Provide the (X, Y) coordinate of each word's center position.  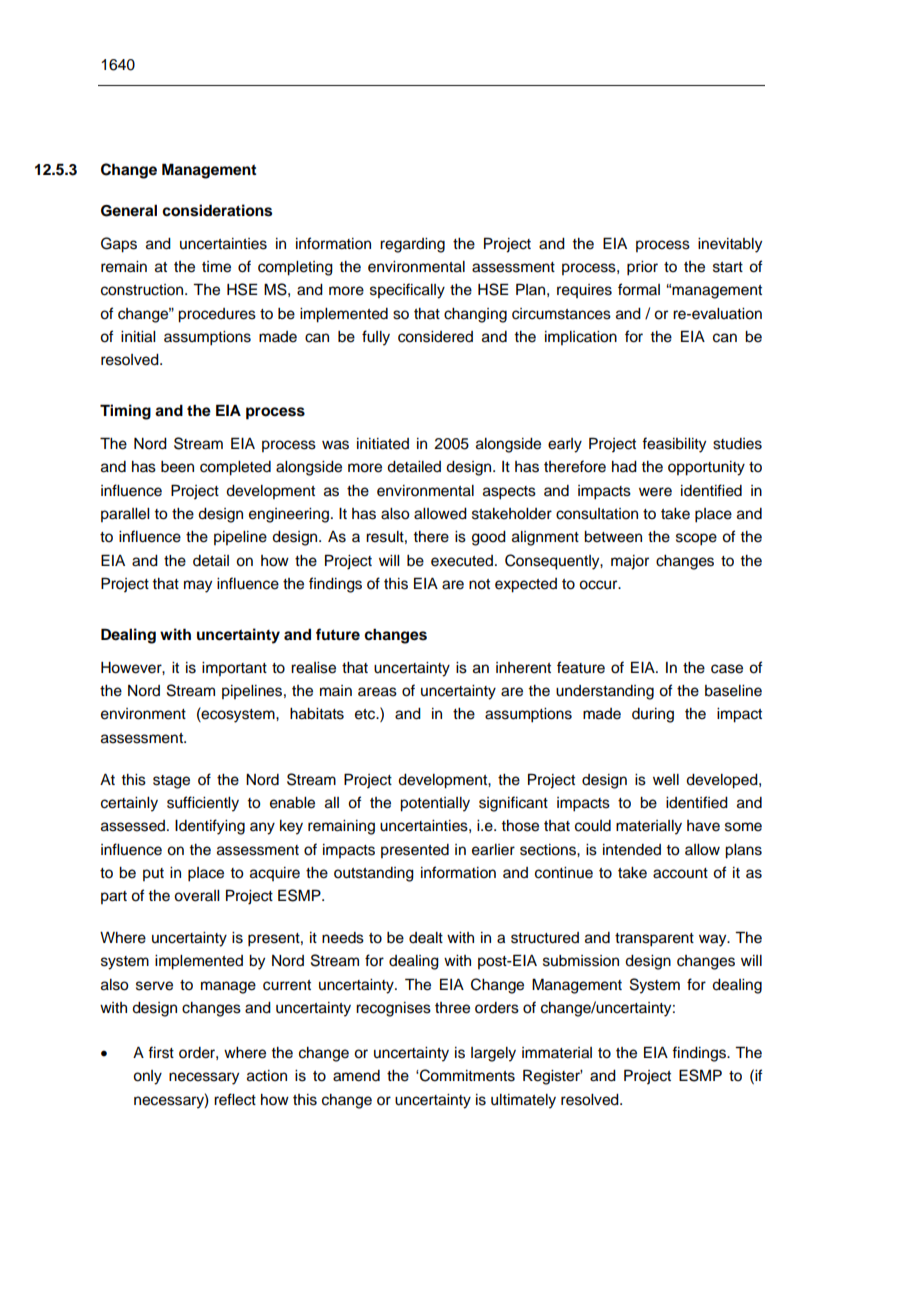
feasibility (674, 445)
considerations (217, 210)
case (727, 669)
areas (377, 692)
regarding (412, 245)
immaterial (557, 1053)
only (147, 1077)
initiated (383, 444)
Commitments (466, 1075)
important (234, 669)
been (177, 467)
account (680, 873)
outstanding (374, 874)
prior (642, 268)
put (153, 874)
